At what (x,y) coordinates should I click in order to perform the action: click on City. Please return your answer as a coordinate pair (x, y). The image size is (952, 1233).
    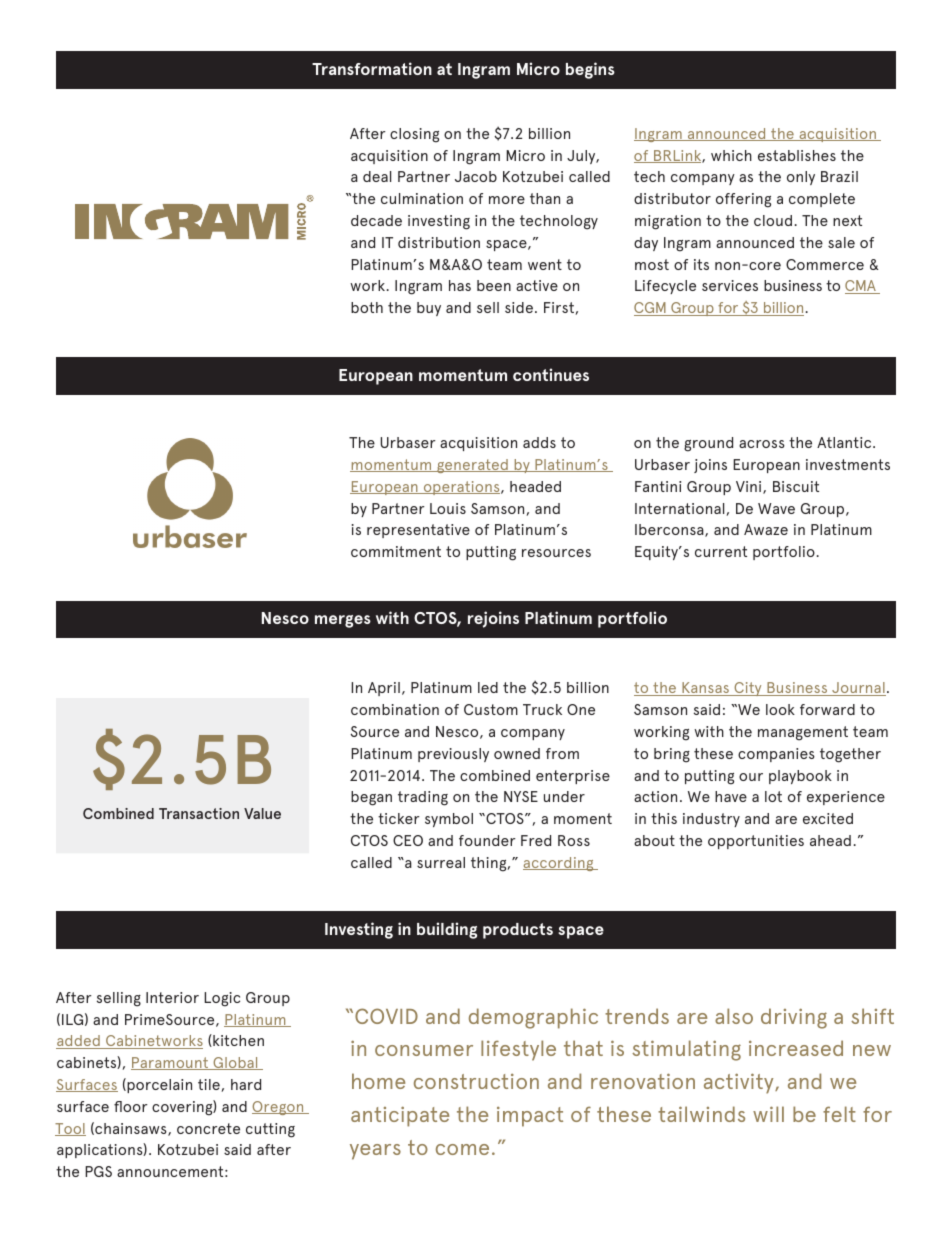
    Looking at the image, I should click on (748, 689).
